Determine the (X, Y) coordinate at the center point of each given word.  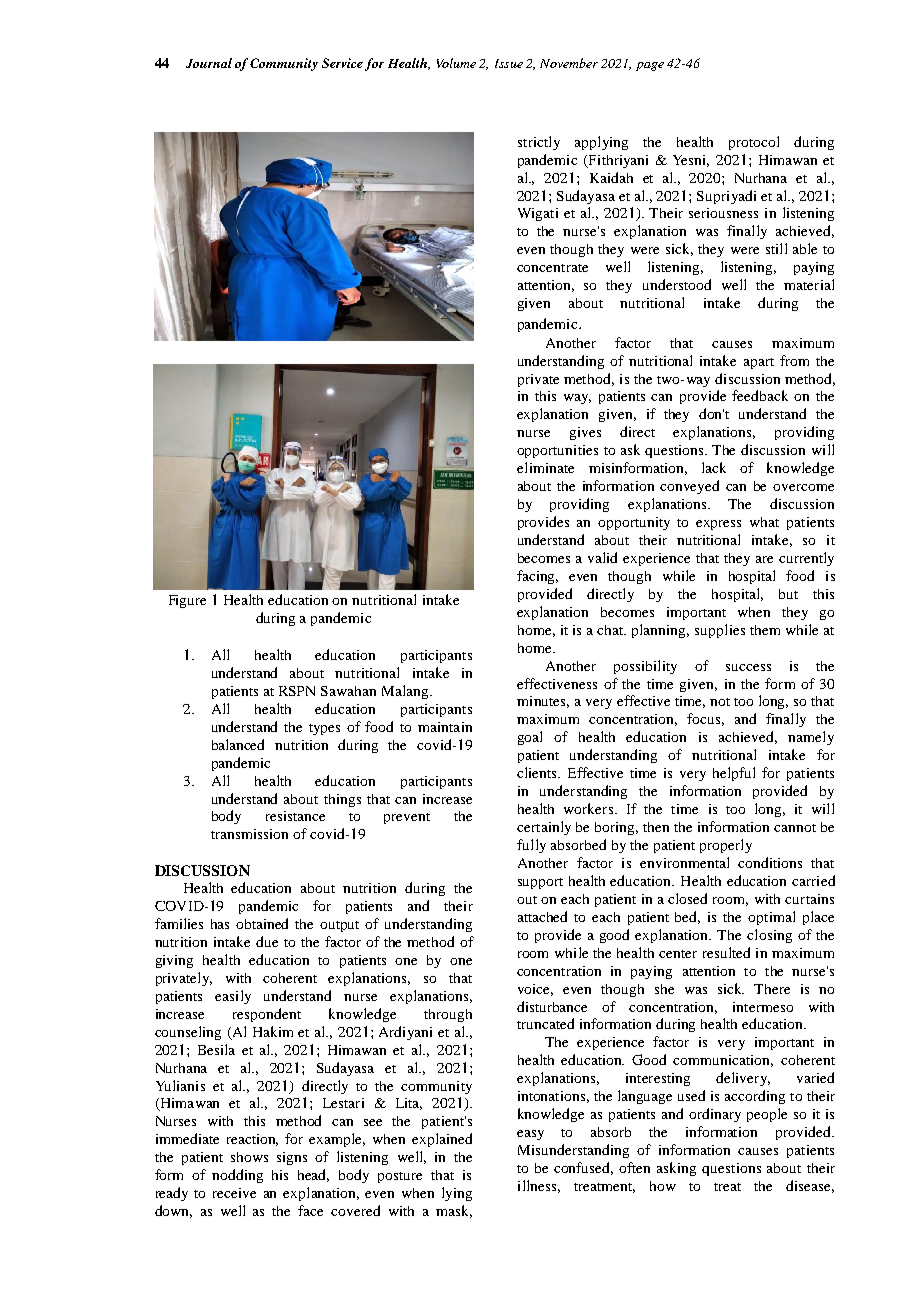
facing (537, 577)
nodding (237, 1176)
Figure (187, 601)
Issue (509, 63)
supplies (720, 631)
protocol (754, 143)
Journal (209, 63)
